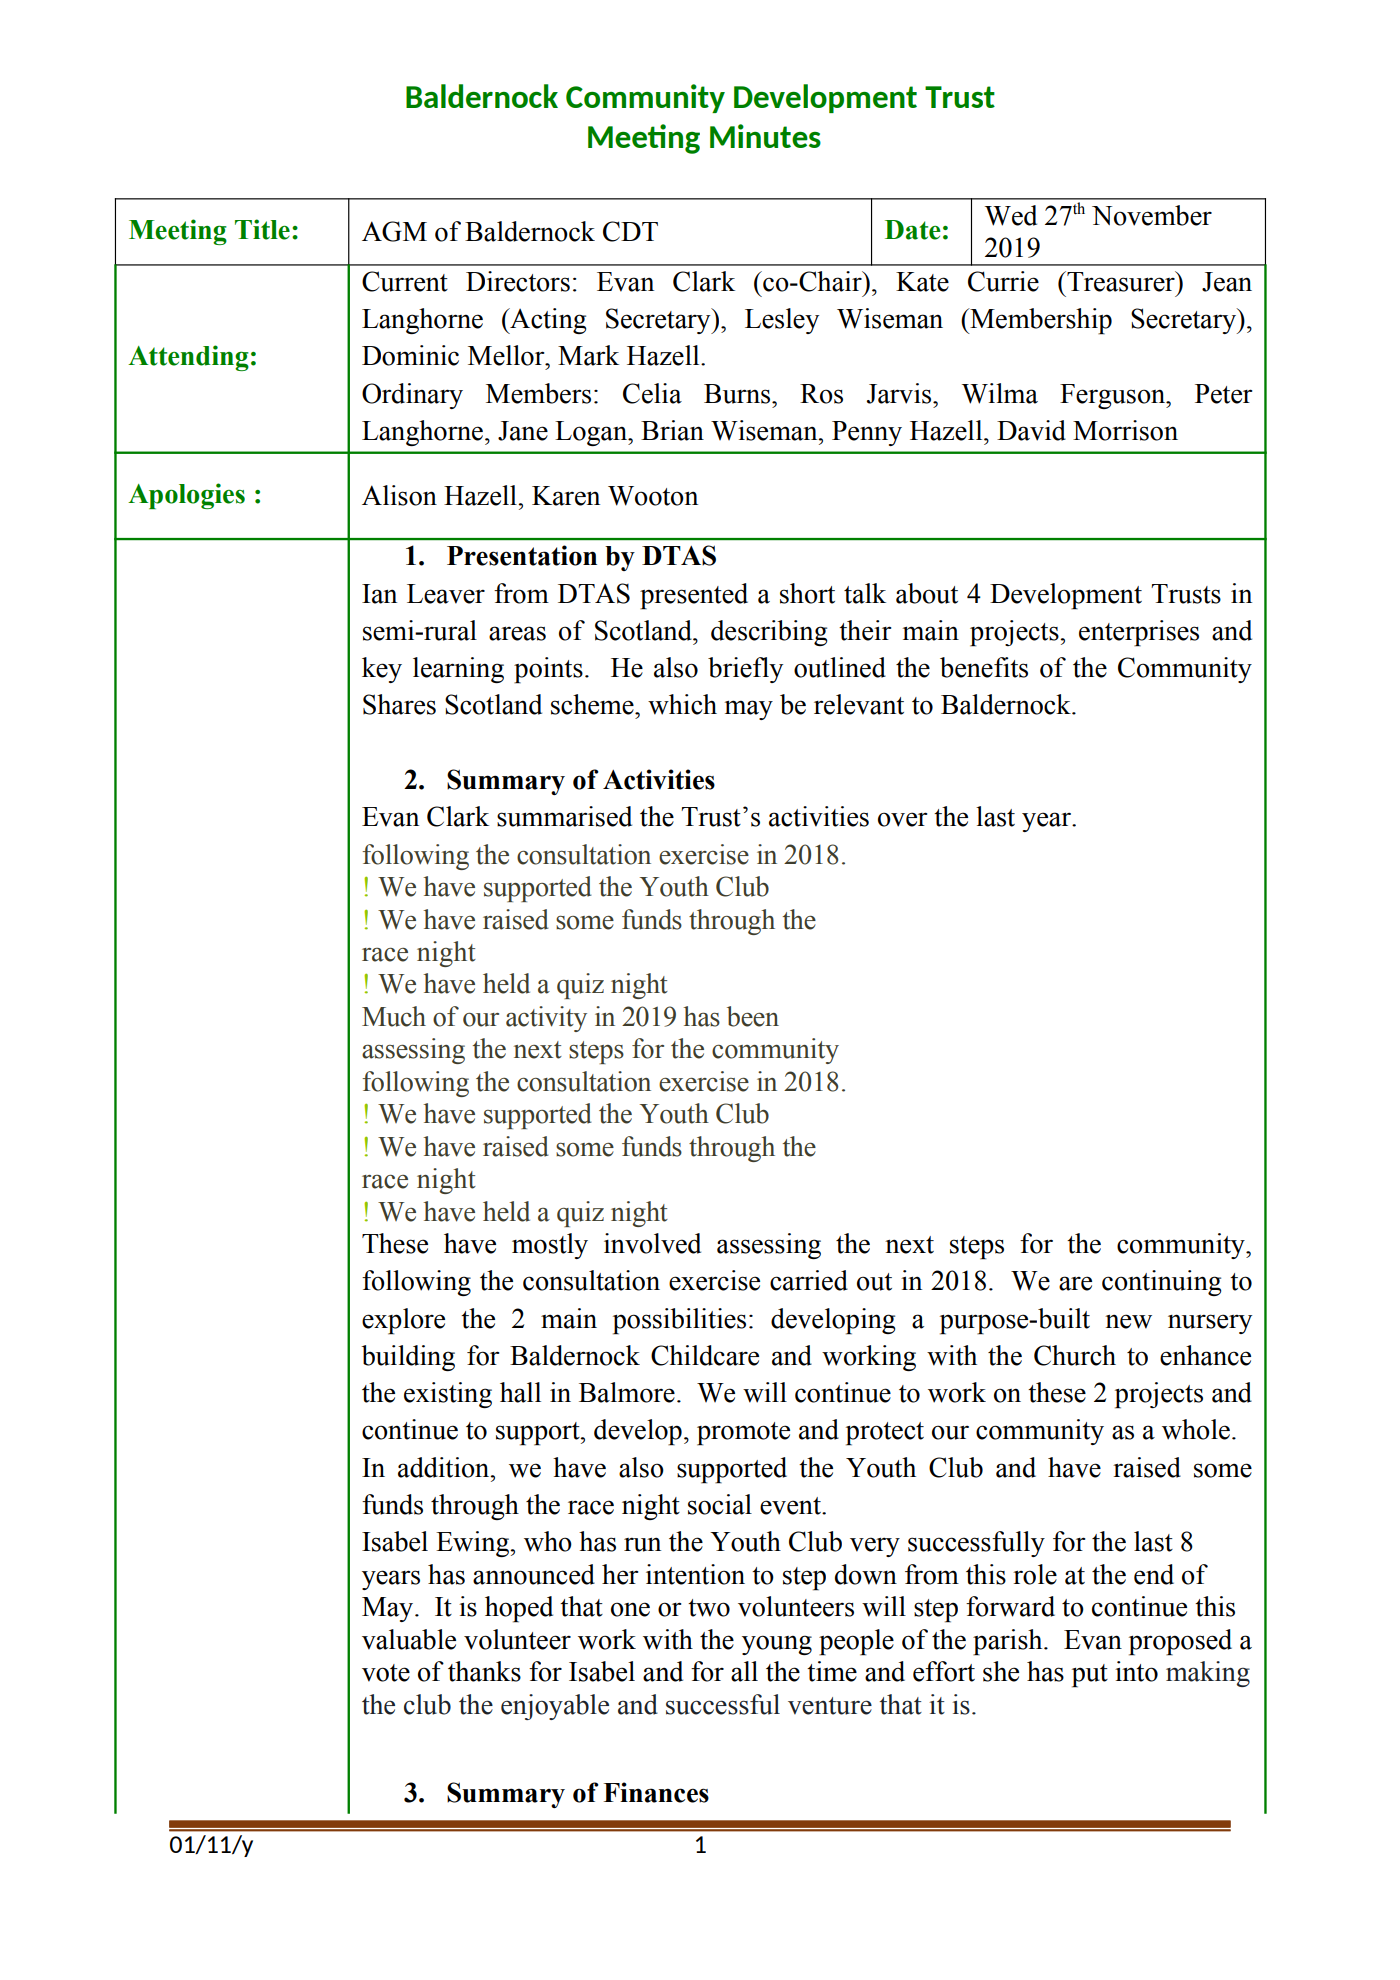 The width and height of the screenshot is (1400, 1980). What do you see at coordinates (382, 670) in the screenshot?
I see `key` at bounding box center [382, 670].
